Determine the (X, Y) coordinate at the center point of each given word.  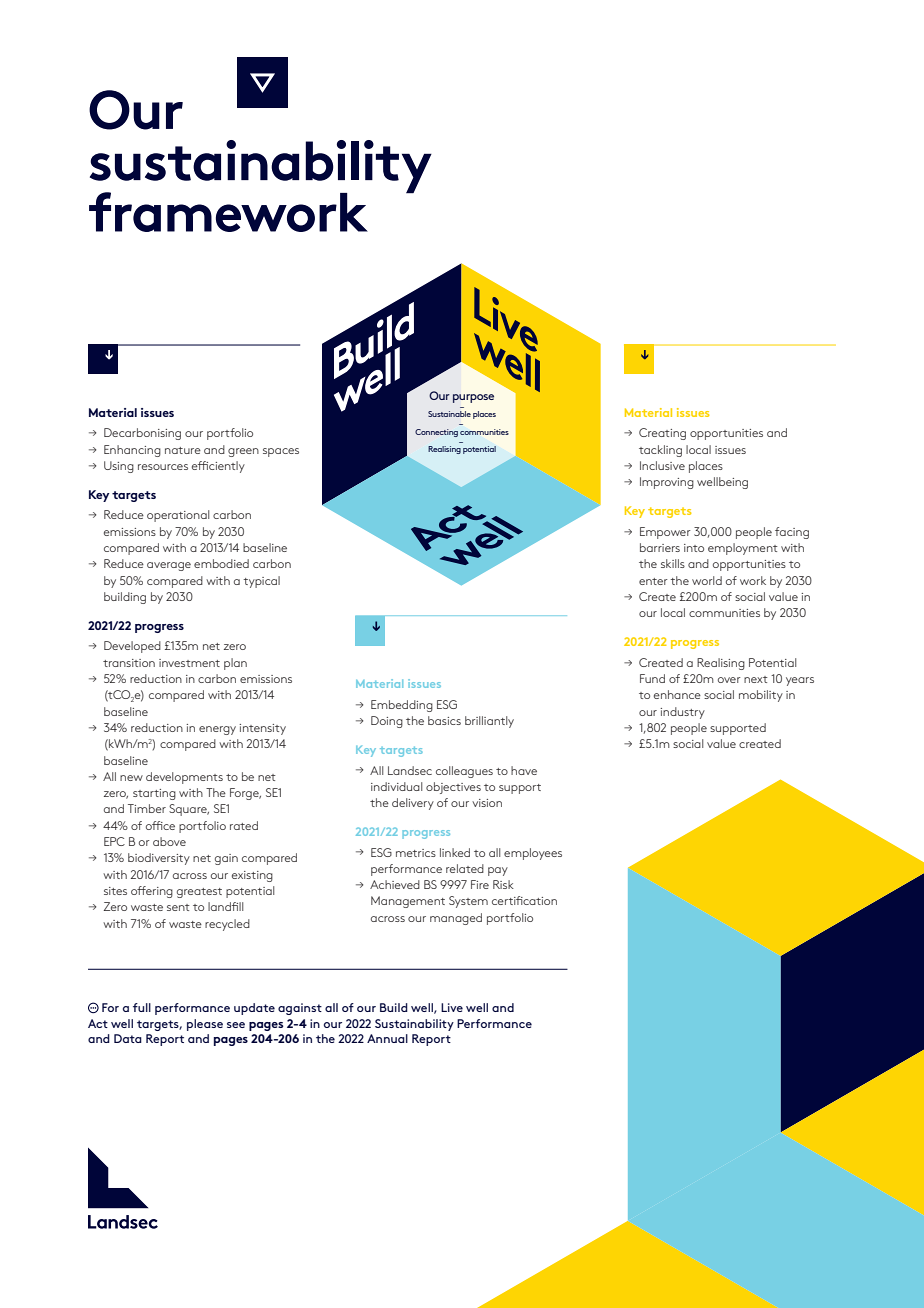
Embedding (402, 706)
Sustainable (449, 414)
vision (487, 803)
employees (533, 854)
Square (189, 810)
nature (183, 450)
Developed (132, 647)
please (205, 1025)
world (707, 580)
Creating (662, 434)
